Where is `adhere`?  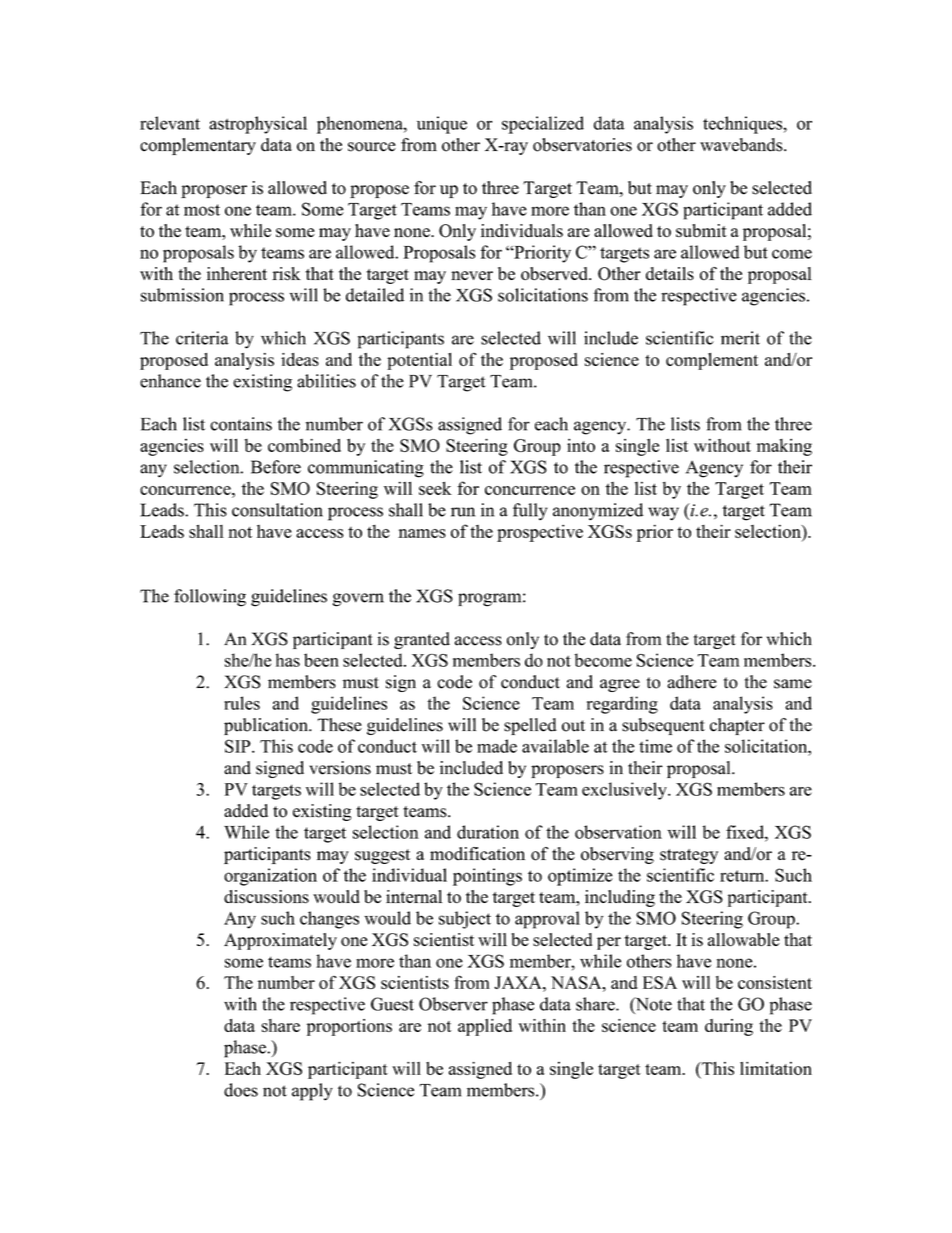 adhere is located at coordinates (692, 682).
